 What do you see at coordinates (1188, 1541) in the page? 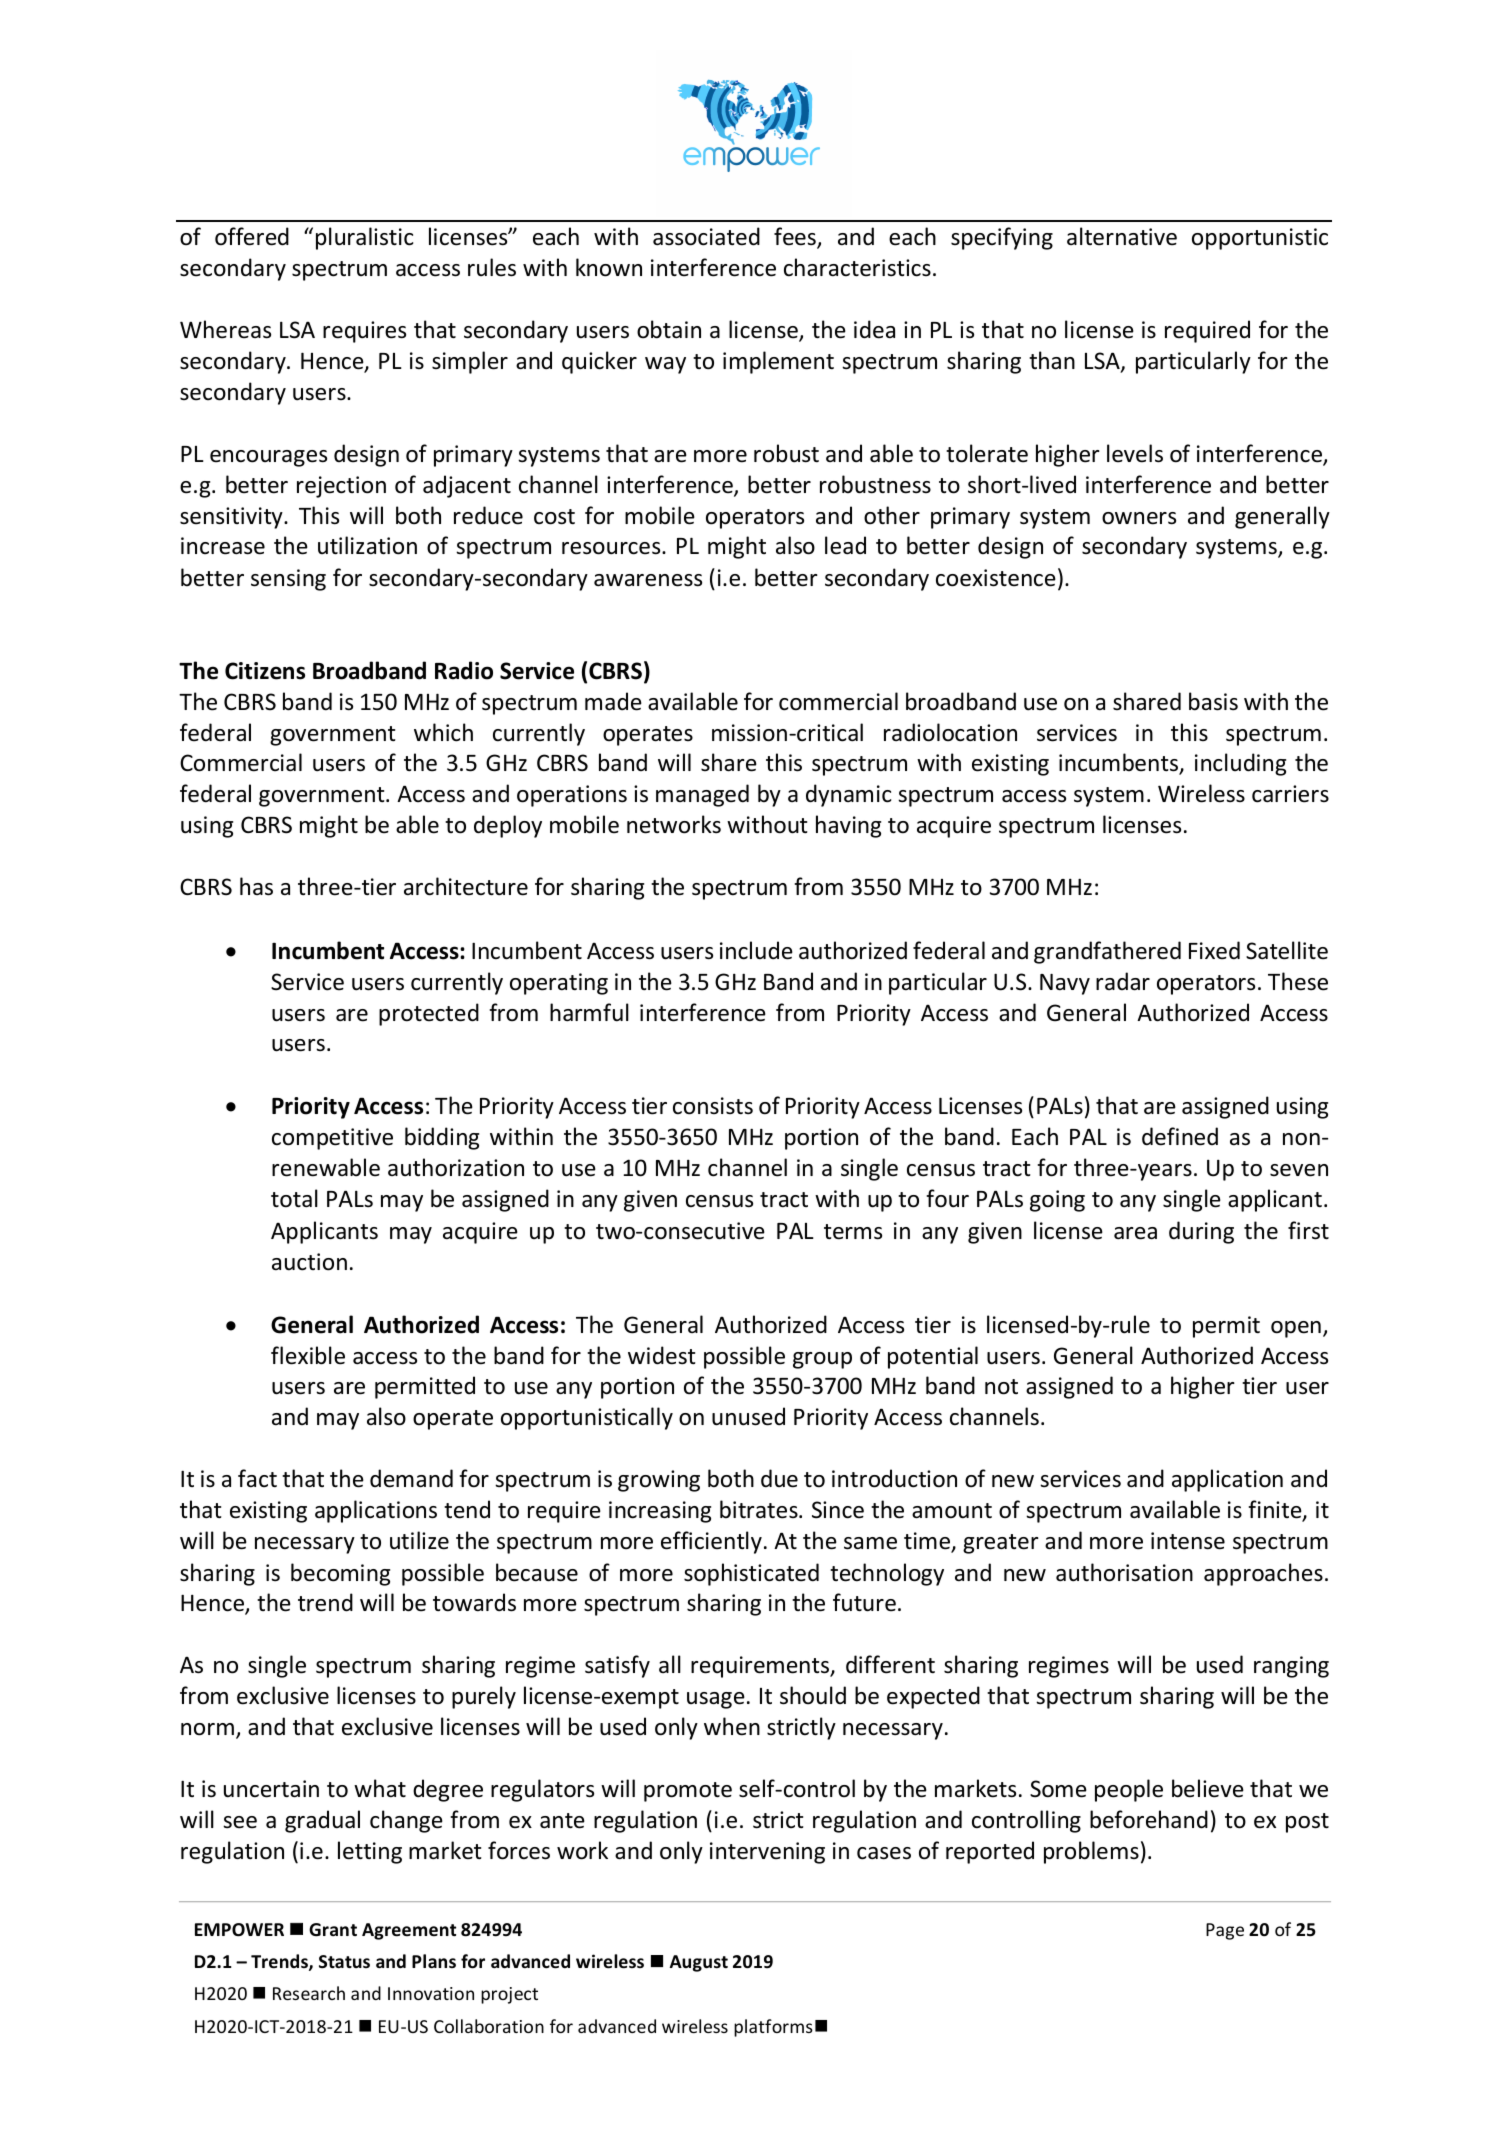
I see `intense` at bounding box center [1188, 1541].
